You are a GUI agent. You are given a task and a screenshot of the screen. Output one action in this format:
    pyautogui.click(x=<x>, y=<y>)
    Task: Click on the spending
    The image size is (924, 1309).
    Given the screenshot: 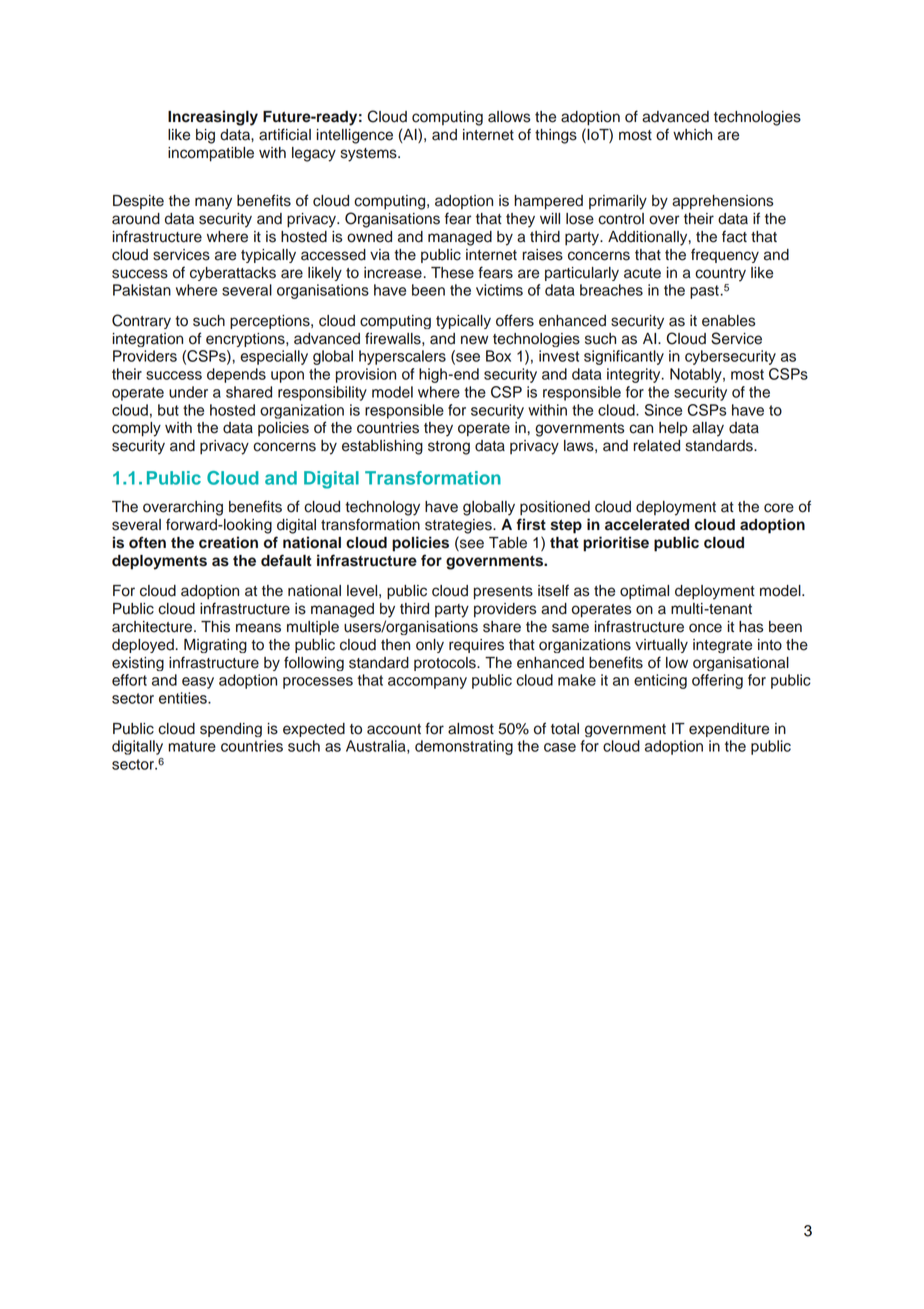 What is the action you would take?
    pyautogui.click(x=231, y=730)
